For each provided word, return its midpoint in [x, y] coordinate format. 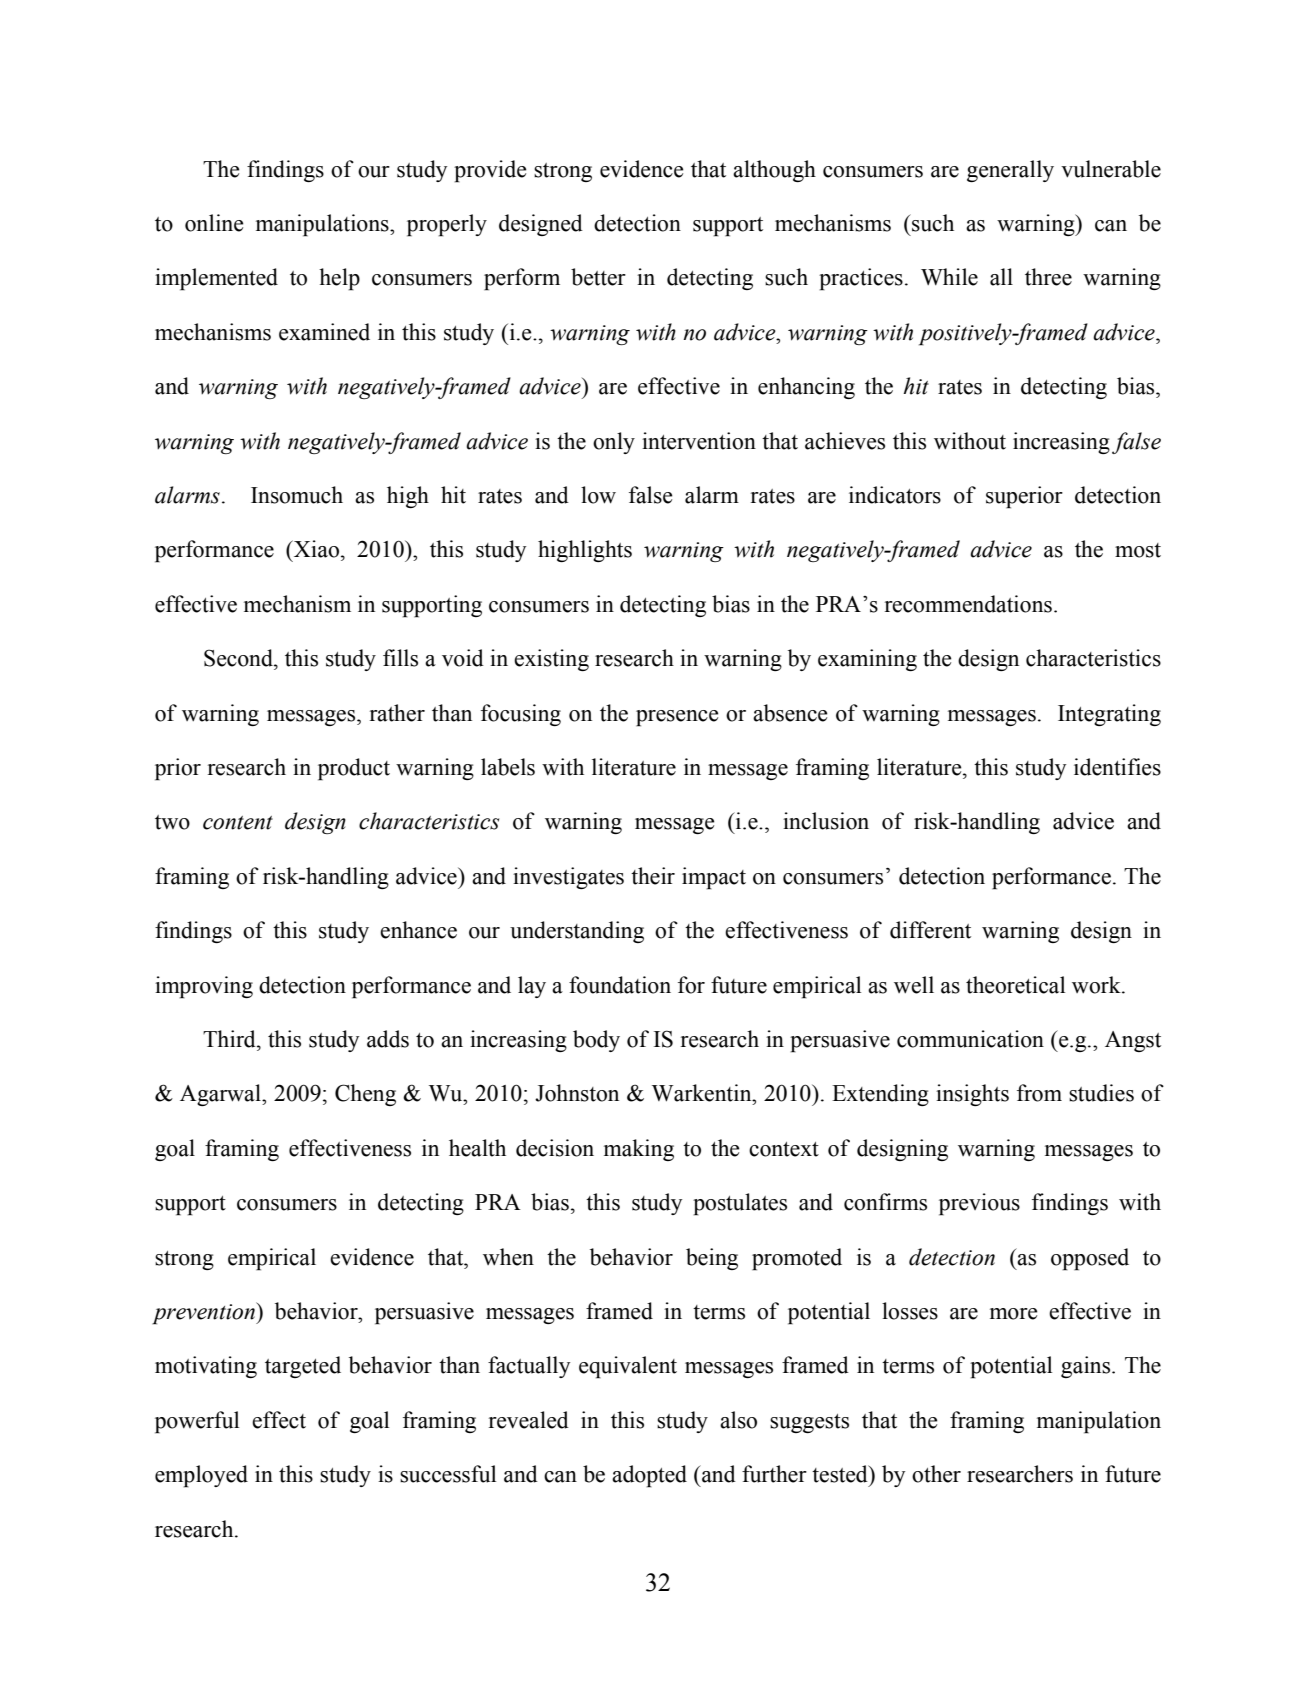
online [214, 223]
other [936, 1474]
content [238, 823]
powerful [197, 1422]
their [653, 876]
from [1039, 1093]
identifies [1117, 767]
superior [1024, 497]
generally [1010, 171]
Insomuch [297, 495]
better [598, 277]
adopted [649, 1476]
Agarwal [221, 1095]
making [639, 1150]
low [598, 495]
